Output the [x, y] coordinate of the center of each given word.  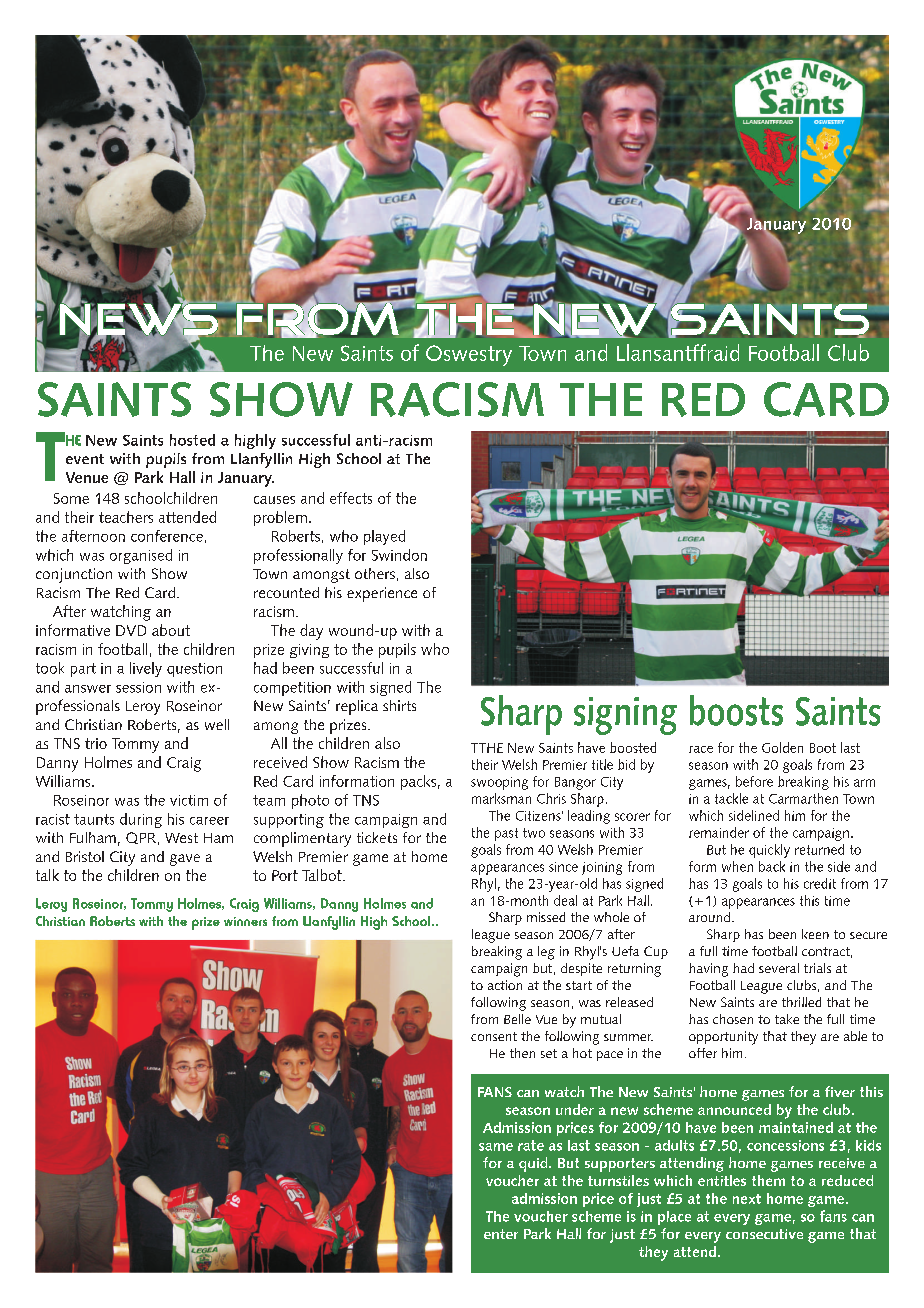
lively [146, 669]
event [85, 459]
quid [534, 1164]
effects [351, 498]
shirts [399, 705]
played [384, 537]
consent [494, 1036]
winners [245, 921]
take [787, 1019]
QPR [141, 838]
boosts [736, 710]
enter [501, 1234]
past [506, 834]
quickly [769, 851]
